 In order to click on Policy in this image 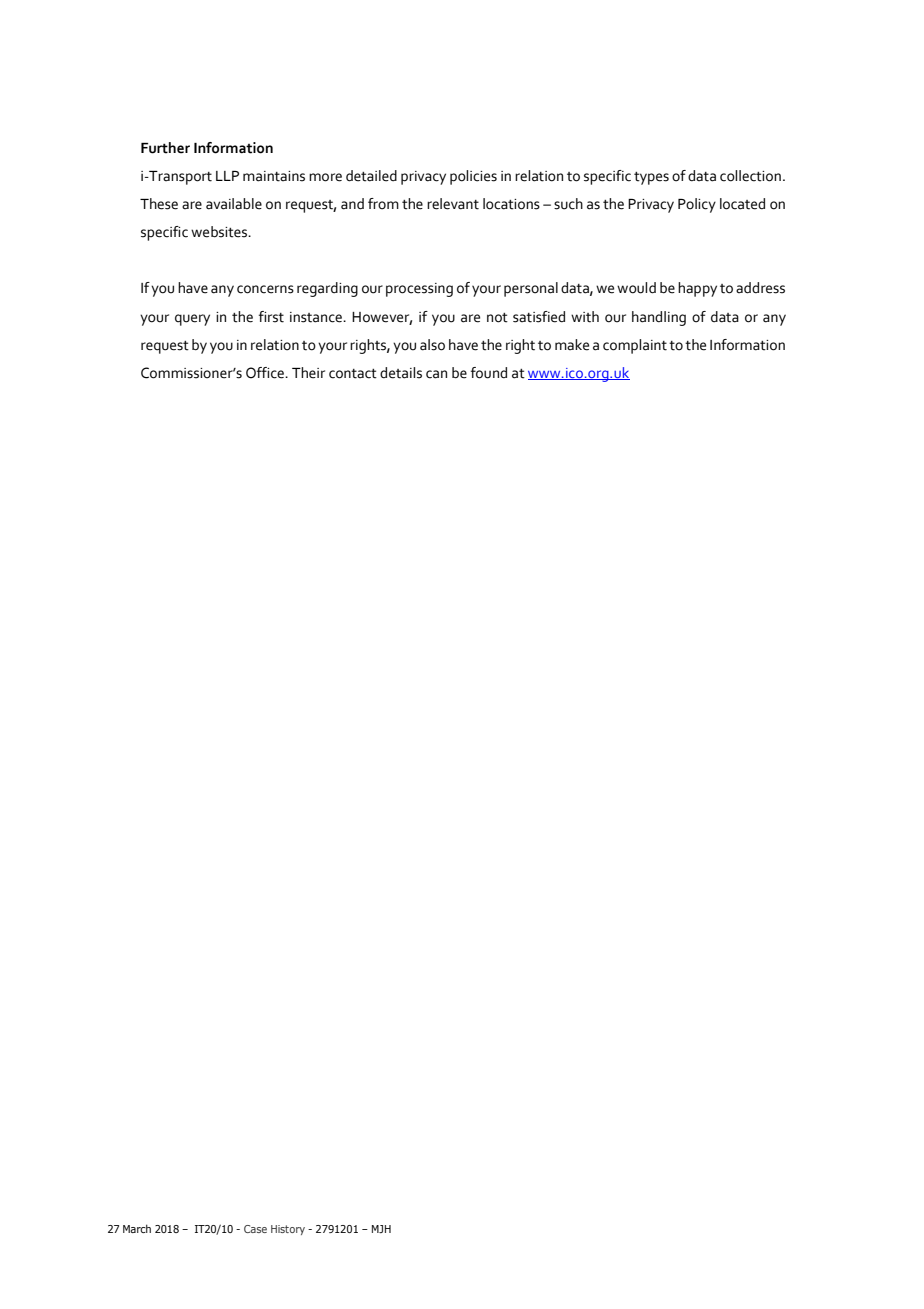, I will do `click(697, 205)`.
